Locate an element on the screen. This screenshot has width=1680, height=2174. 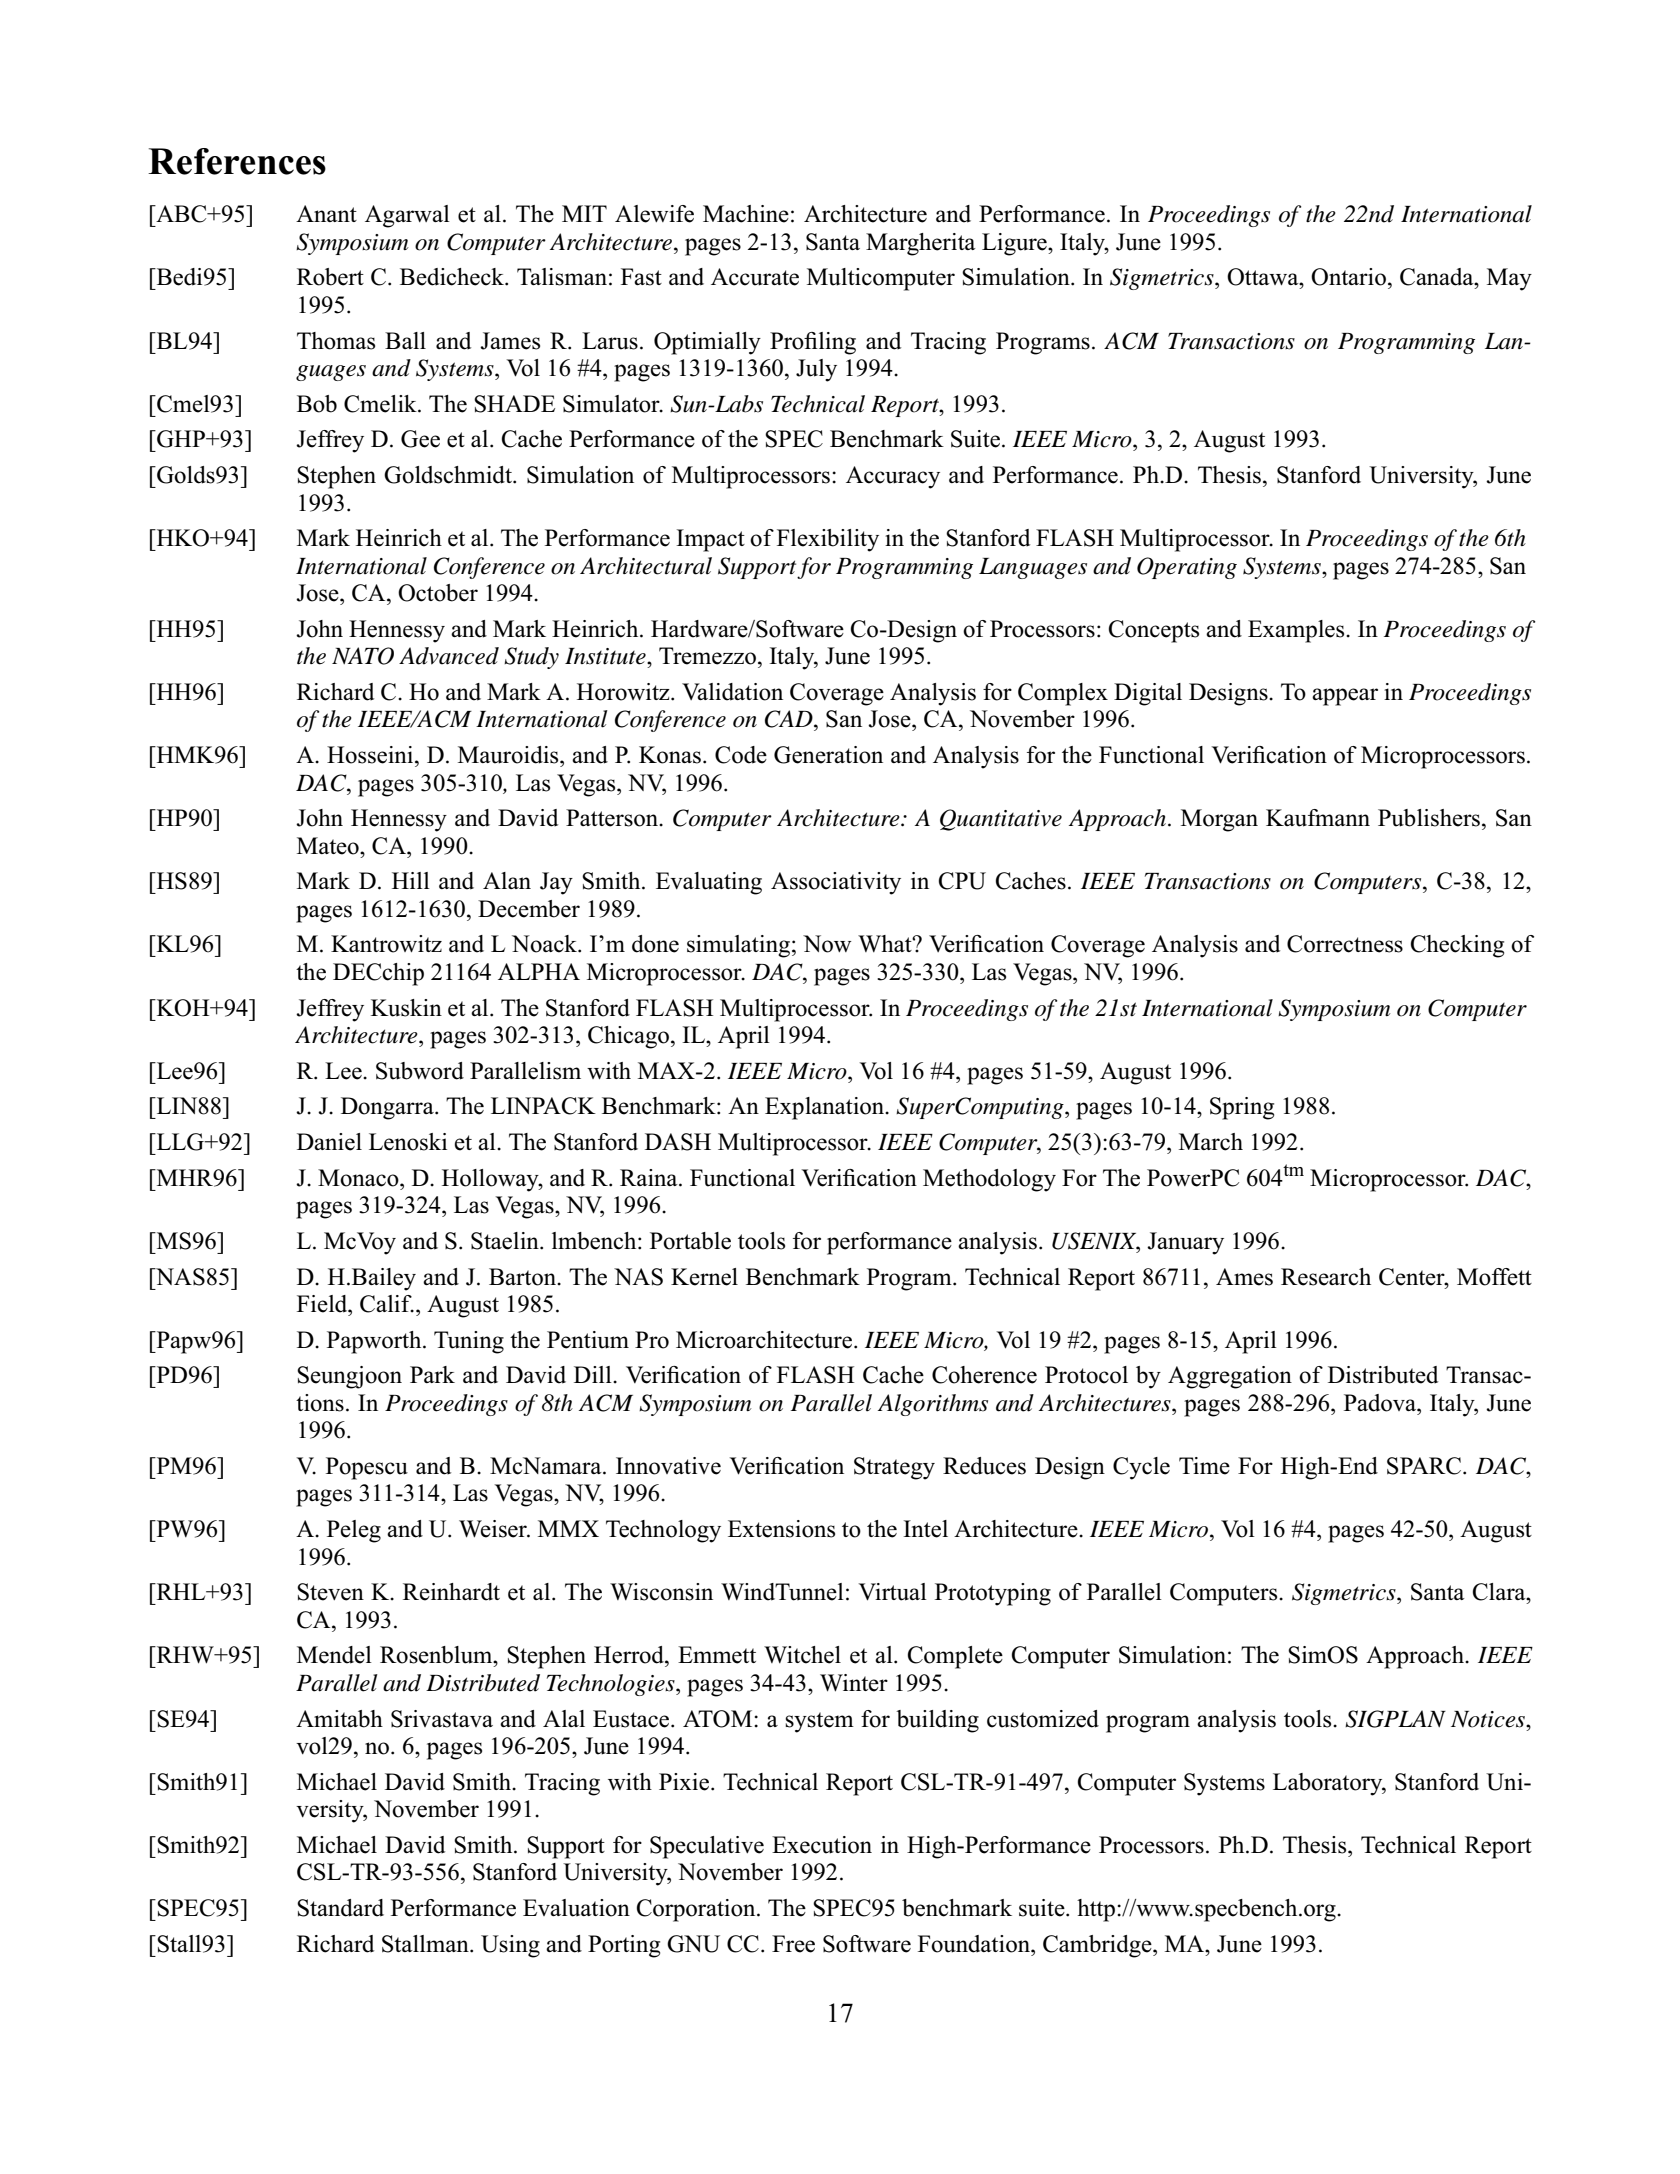
Methodology is located at coordinates (989, 1180).
